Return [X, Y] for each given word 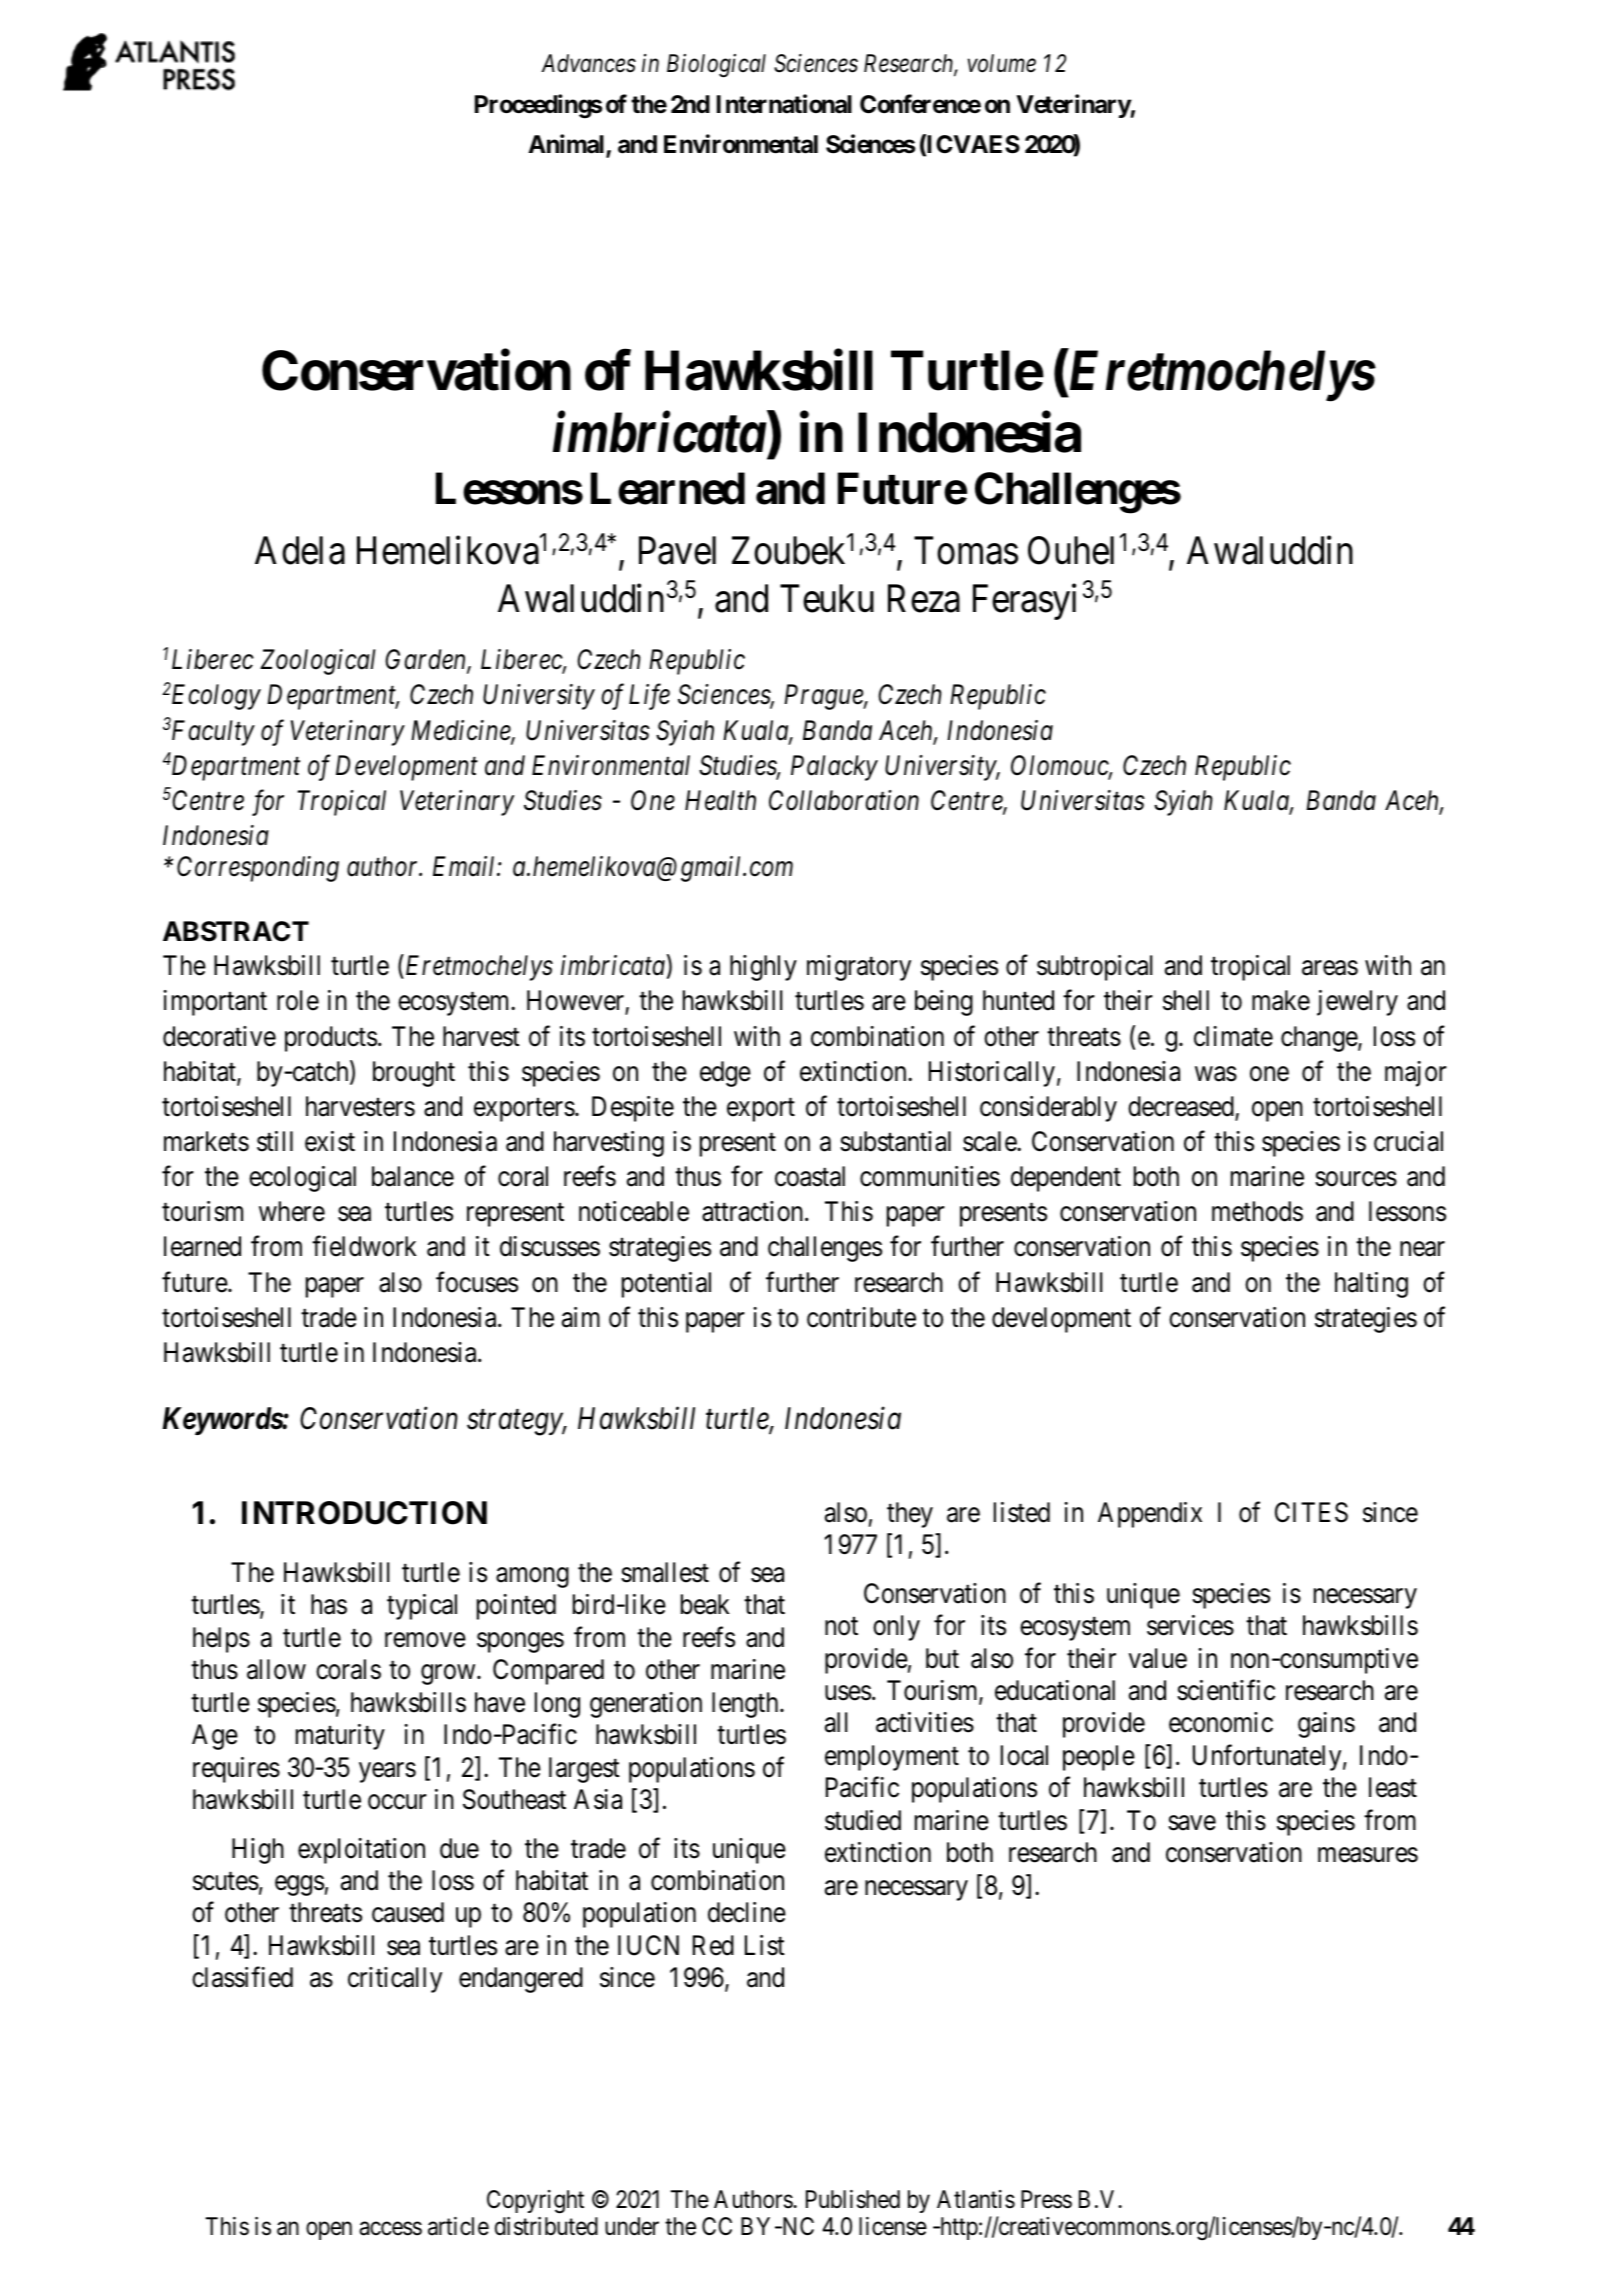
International [784, 104]
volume [1002, 63]
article [458, 2226]
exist [330, 1141]
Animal [567, 146]
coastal [810, 1176]
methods [1257, 1211]
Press [1046, 2199]
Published [853, 2199]
